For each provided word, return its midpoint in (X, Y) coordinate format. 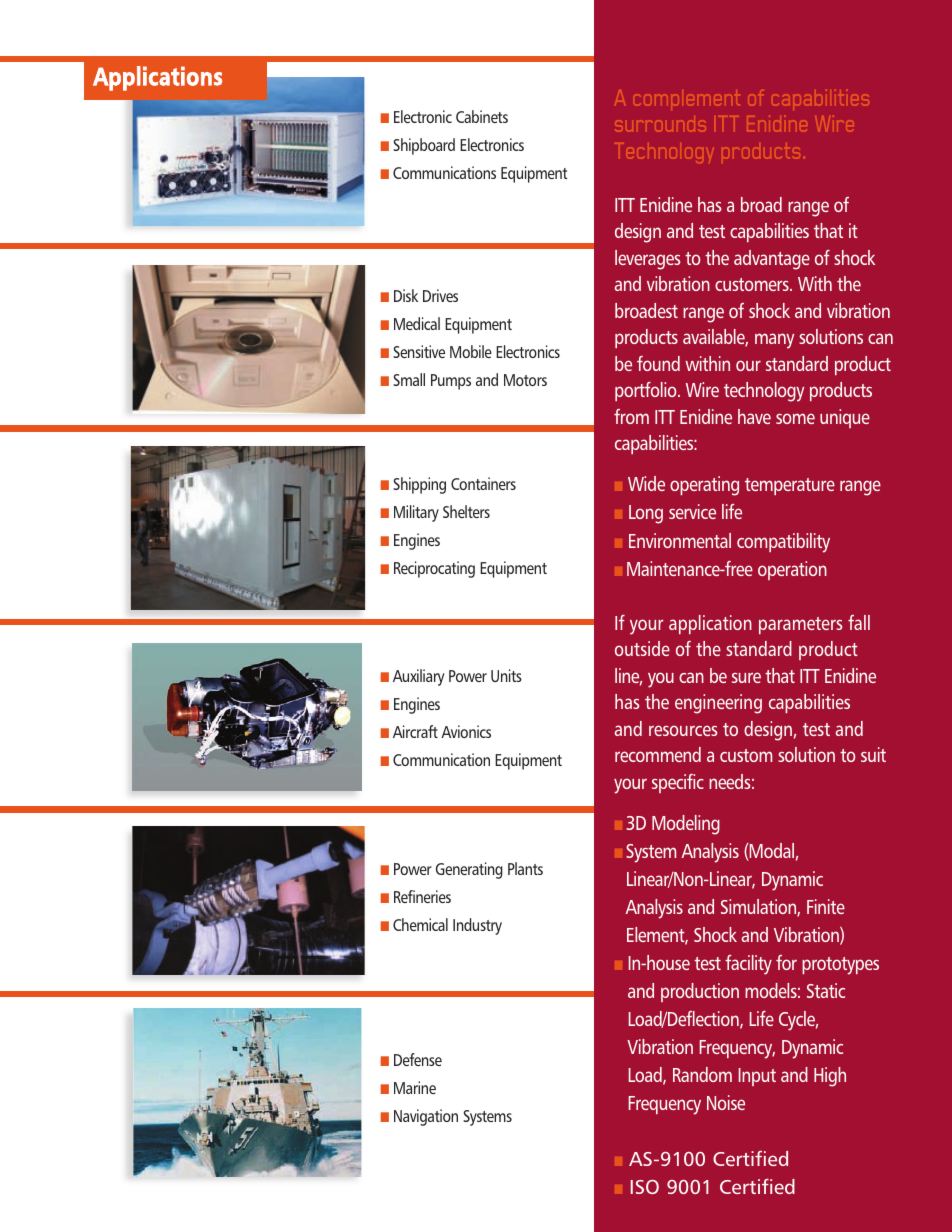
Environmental (680, 540)
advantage (772, 260)
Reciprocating (434, 569)
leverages (647, 260)
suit (873, 754)
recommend (658, 754)
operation (792, 570)
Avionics (466, 731)
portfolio (647, 391)
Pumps (451, 382)
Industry (477, 926)
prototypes (840, 966)
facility (748, 965)
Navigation (426, 1117)
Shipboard (424, 146)
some (795, 418)
